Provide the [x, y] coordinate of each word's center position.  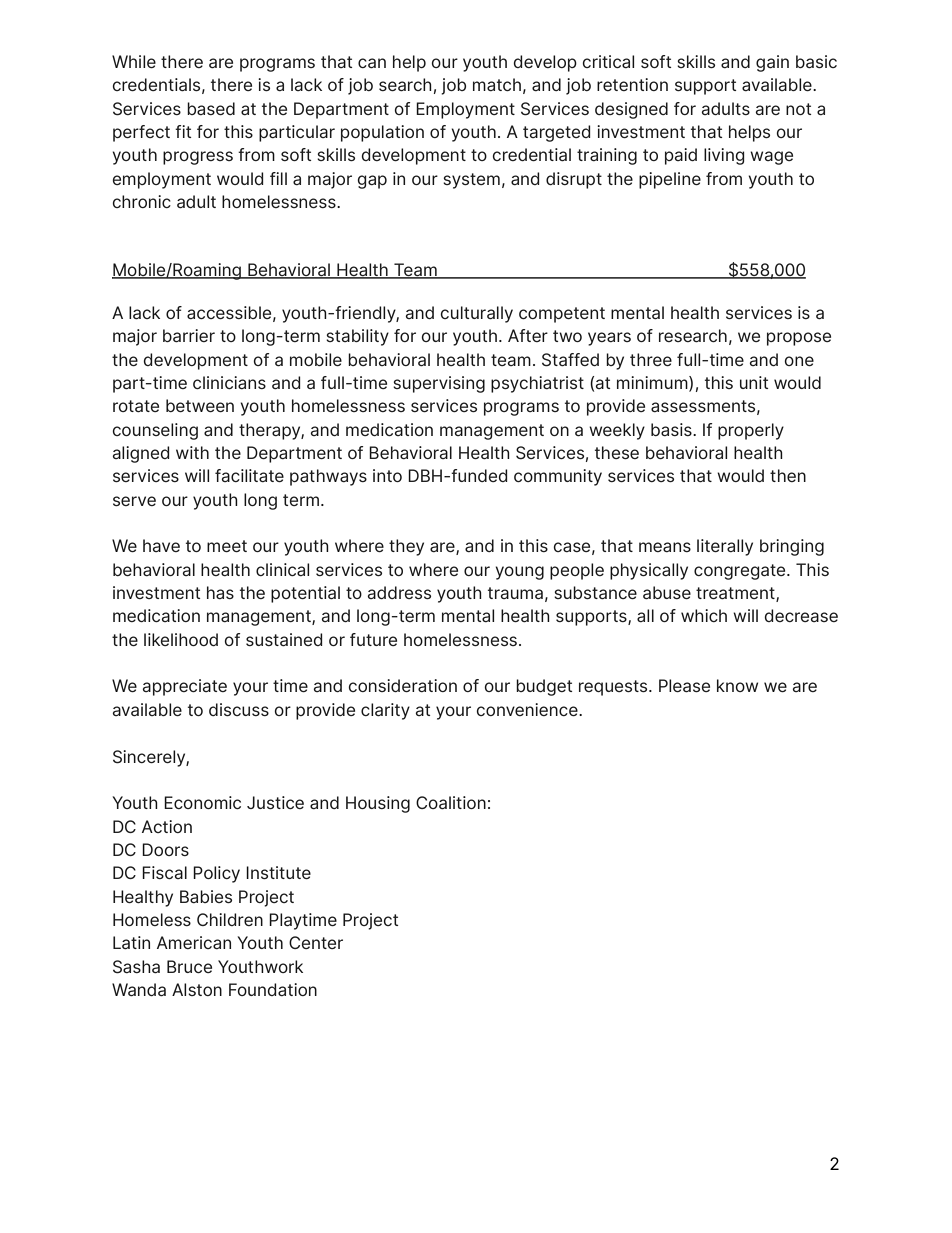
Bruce [189, 966]
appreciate [184, 687]
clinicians [229, 382]
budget [544, 687]
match [497, 84]
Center [316, 942]
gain [772, 63]
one [799, 361]
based [211, 108]
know [737, 685]
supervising [439, 384]
